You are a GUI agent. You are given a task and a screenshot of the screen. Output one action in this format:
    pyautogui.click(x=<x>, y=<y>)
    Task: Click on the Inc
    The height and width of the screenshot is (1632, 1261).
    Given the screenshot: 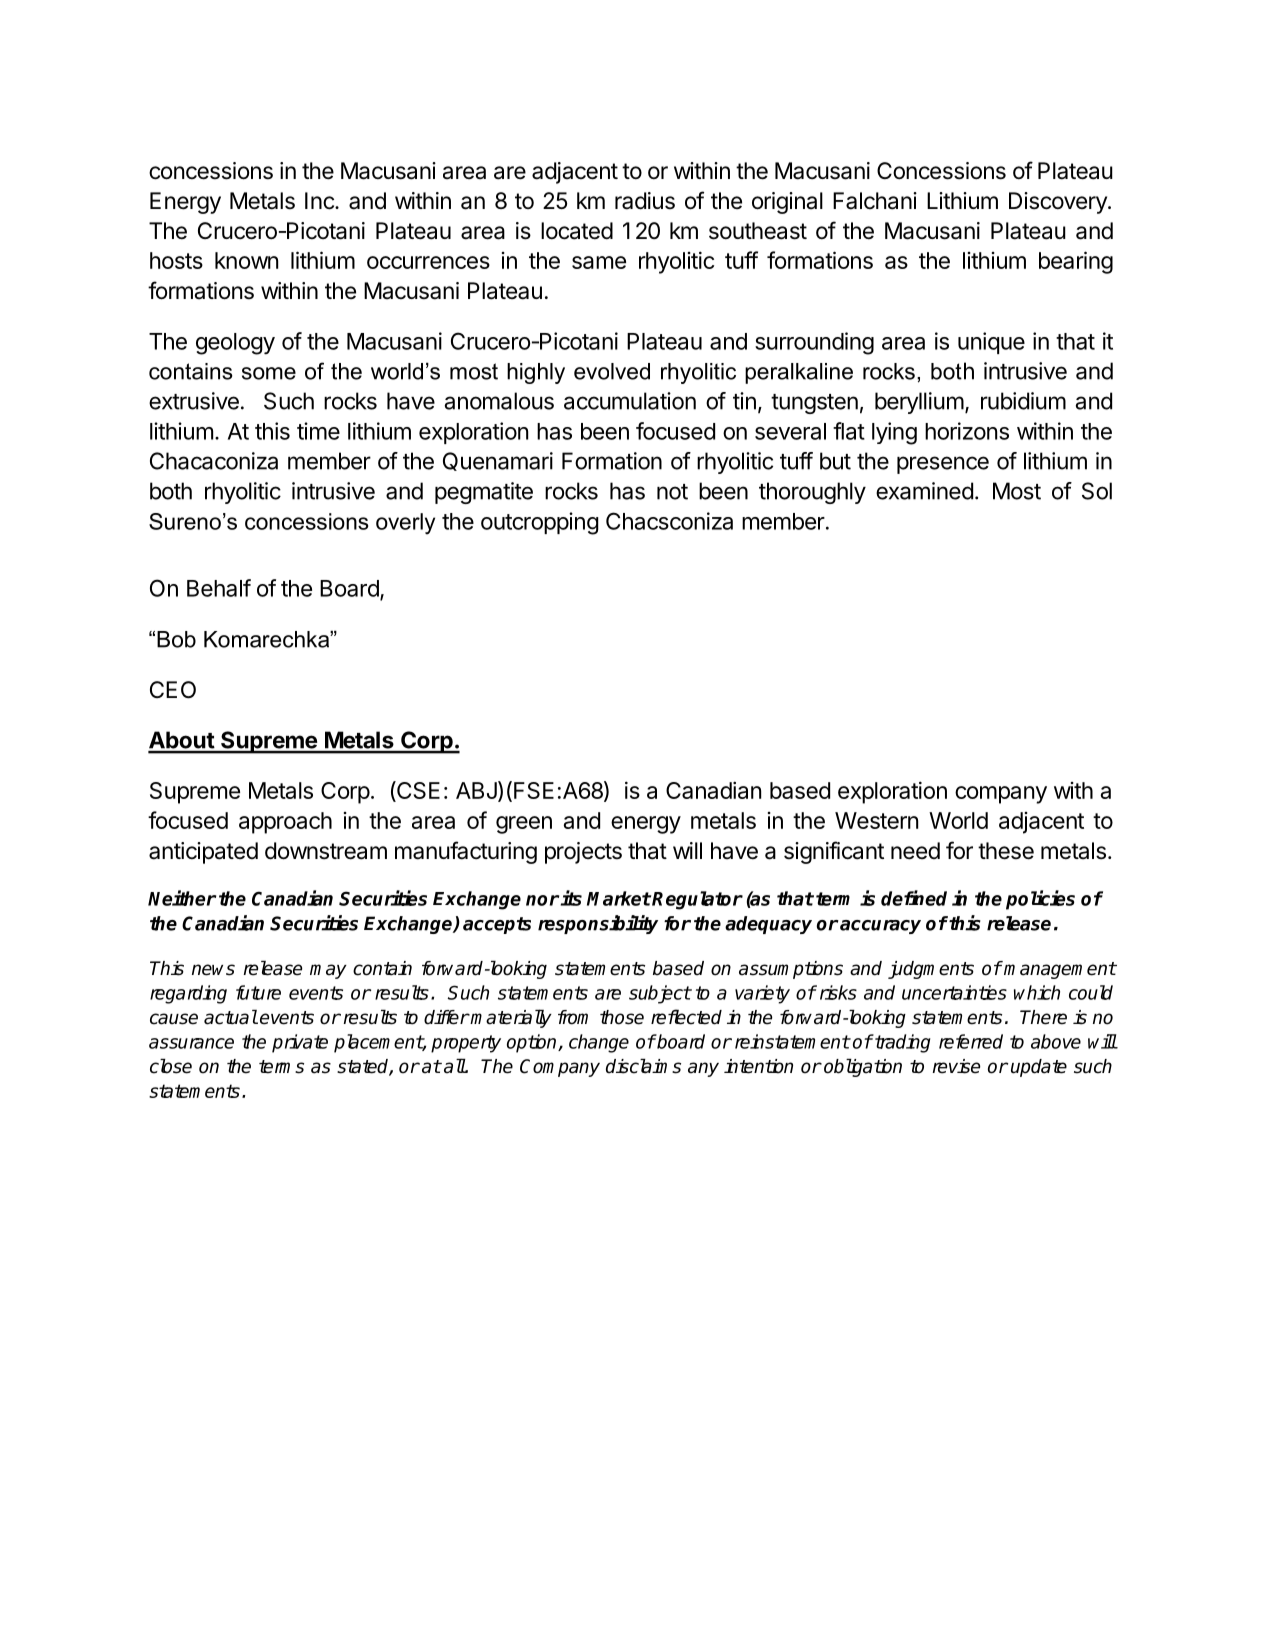 What is the action you would take?
    pyautogui.click(x=320, y=201)
